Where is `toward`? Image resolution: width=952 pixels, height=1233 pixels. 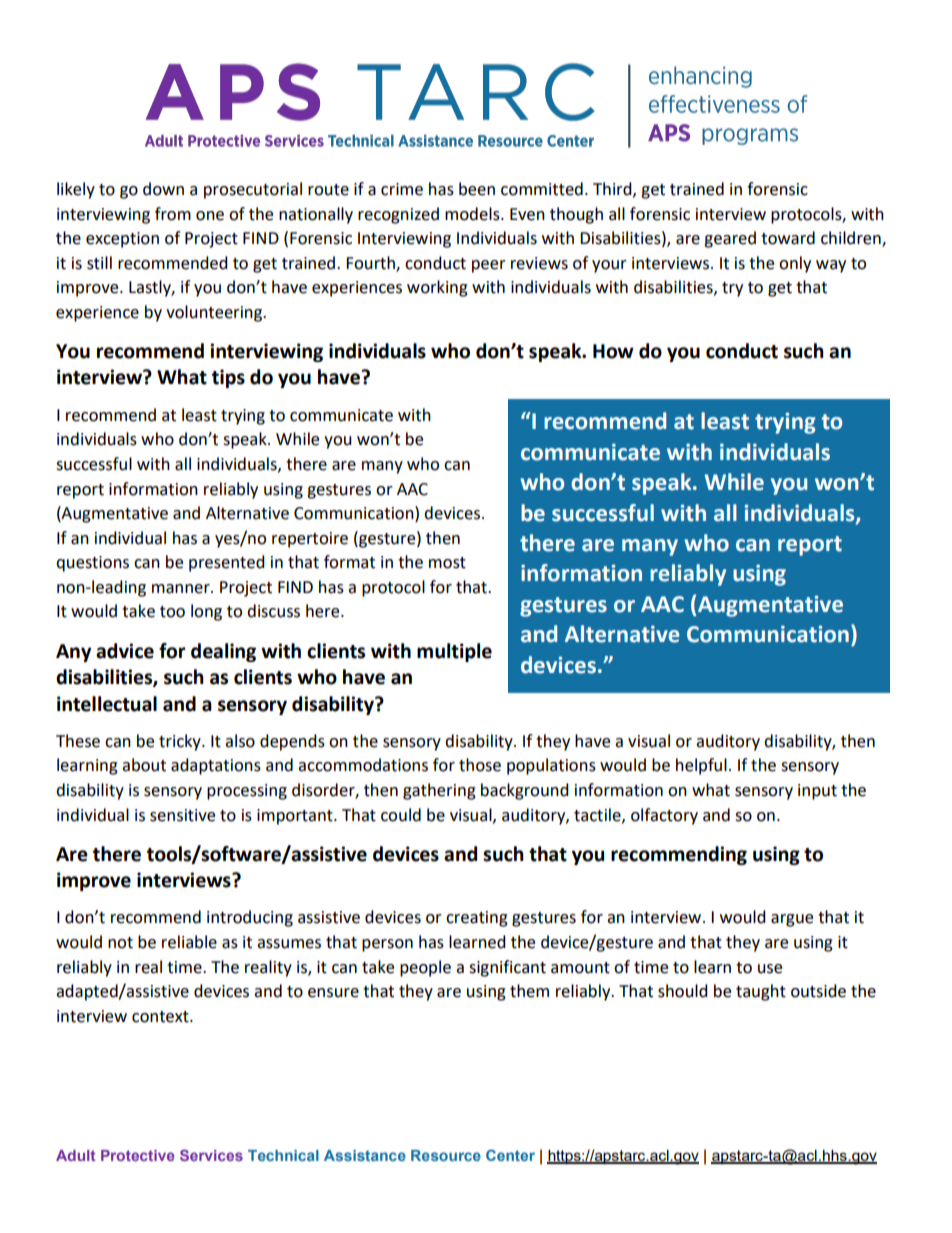
toward is located at coordinates (788, 238).
